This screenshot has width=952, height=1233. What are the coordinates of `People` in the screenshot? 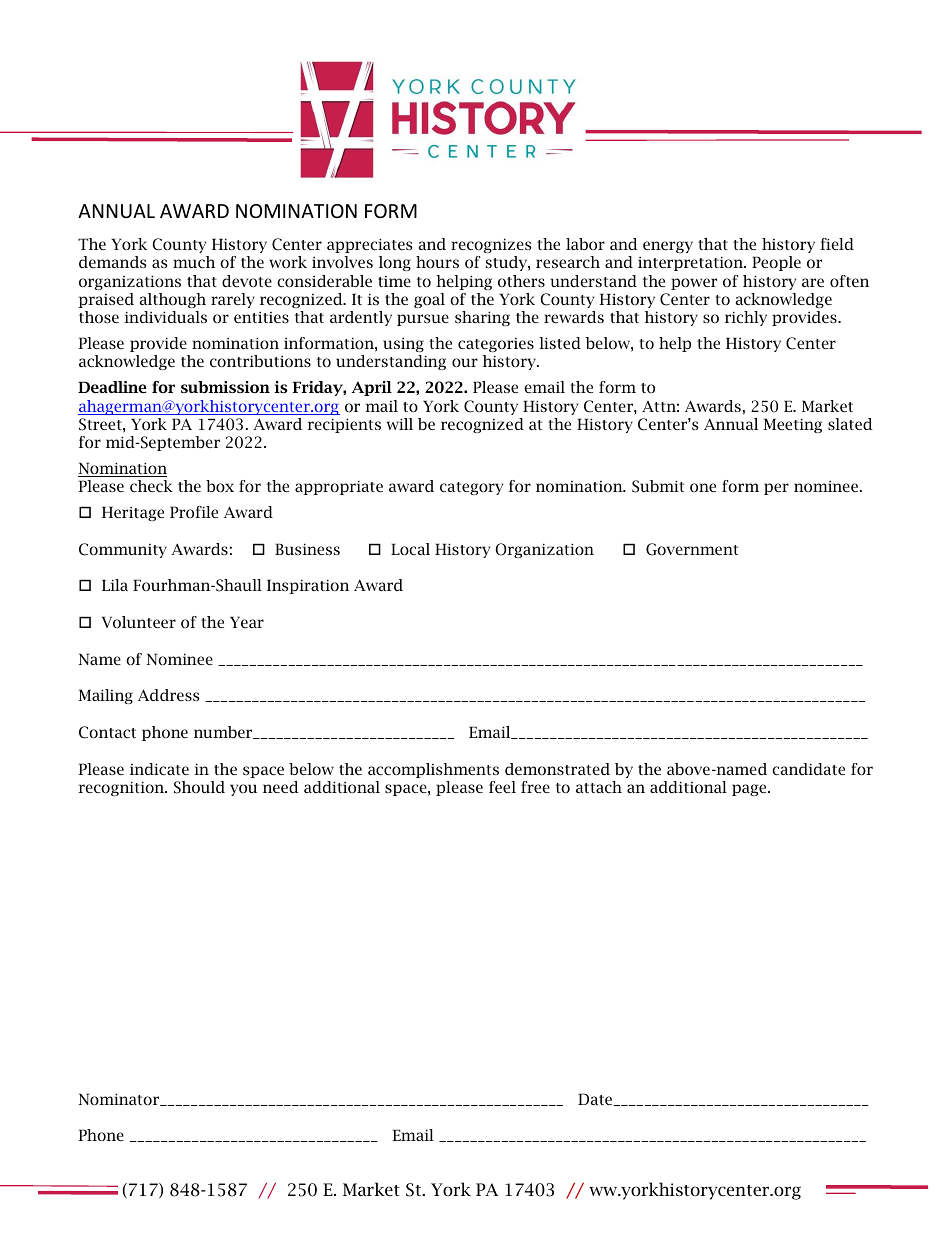 It's located at (776, 263).
